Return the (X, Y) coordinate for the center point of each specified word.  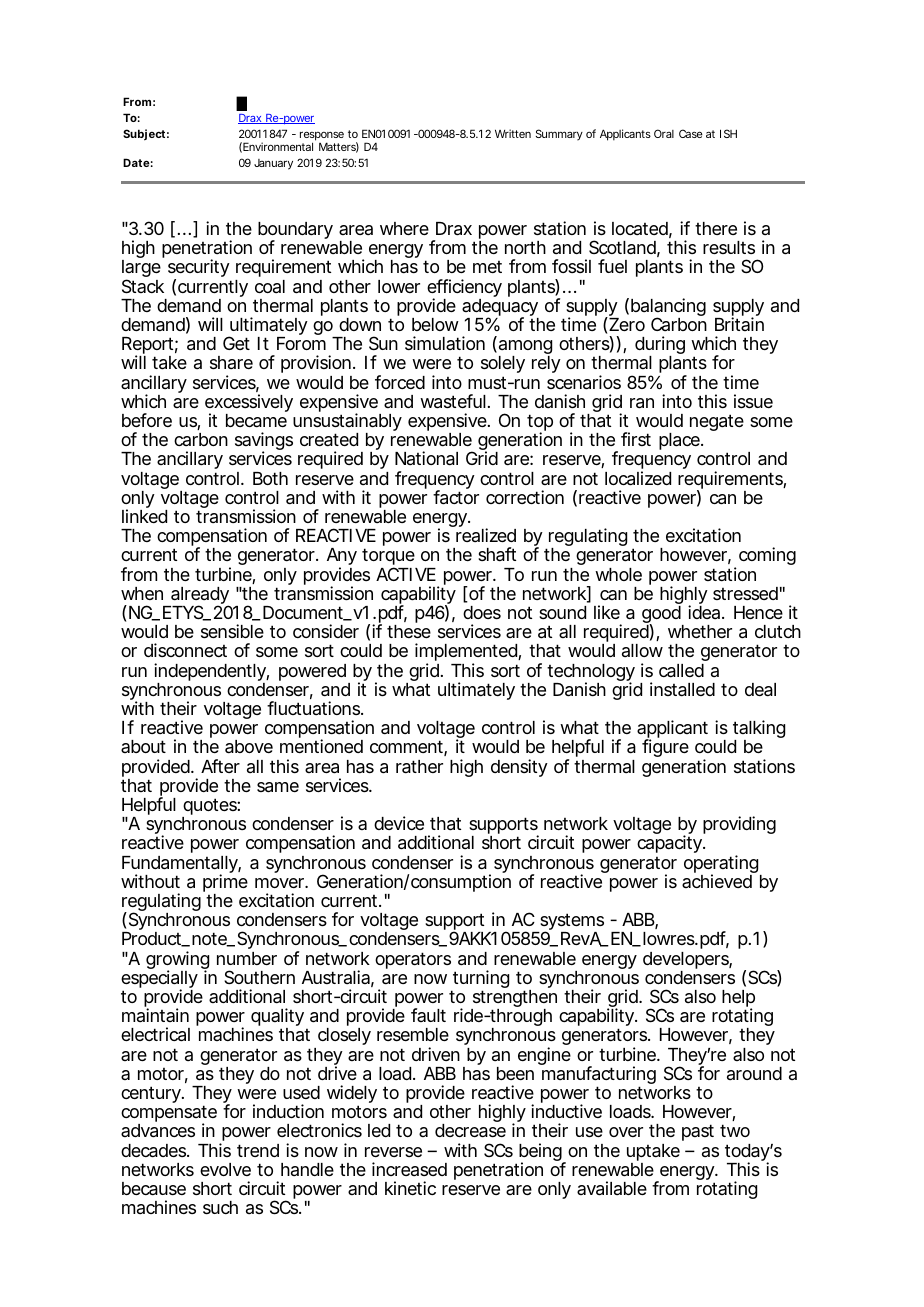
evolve (225, 1169)
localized (638, 478)
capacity (670, 844)
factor (456, 497)
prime (225, 884)
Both (270, 478)
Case (691, 133)
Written (513, 133)
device (399, 823)
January (273, 164)
